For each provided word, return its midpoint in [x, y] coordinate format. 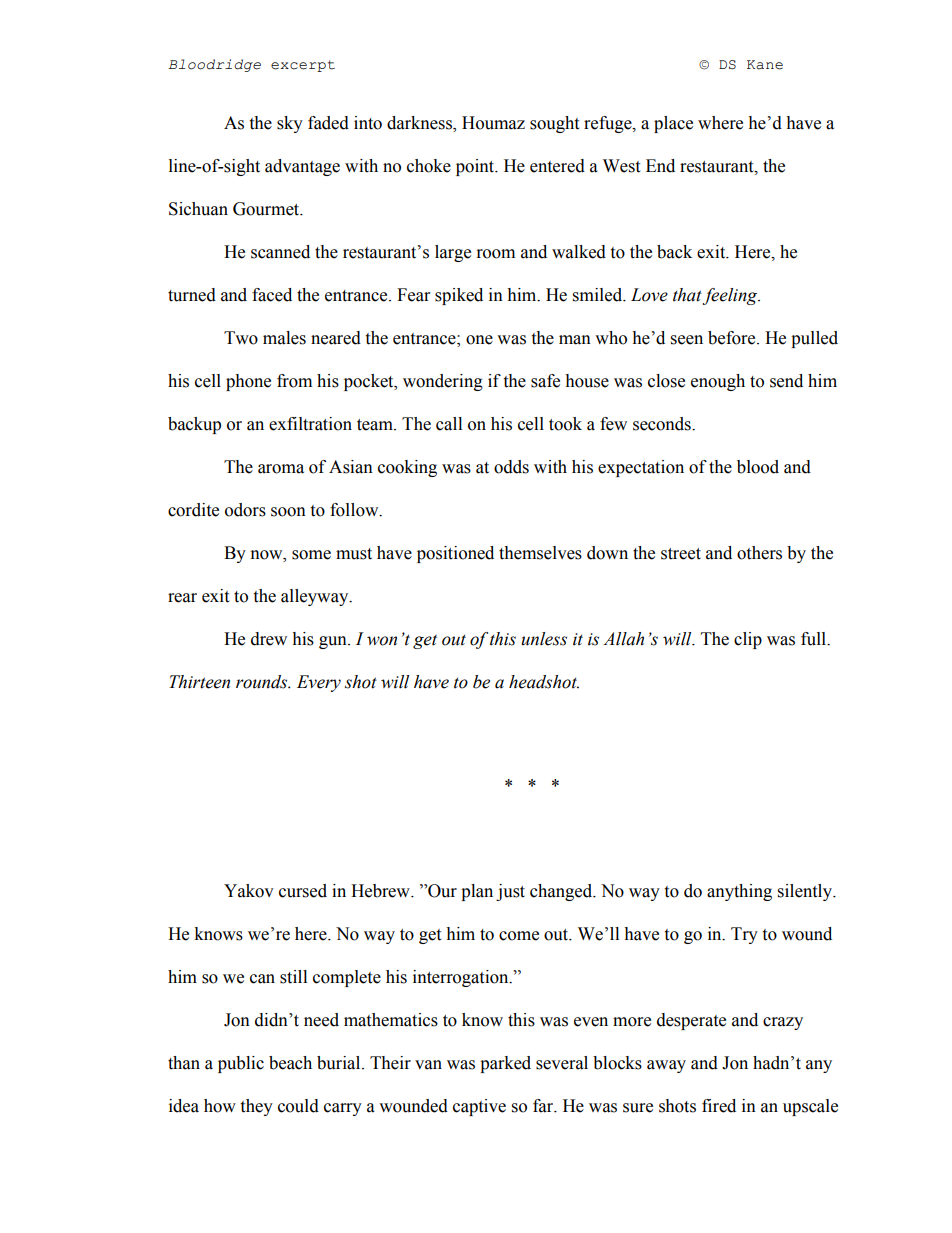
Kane [765, 65]
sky [290, 124]
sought [554, 124]
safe [545, 381]
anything [739, 892]
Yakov [249, 891]
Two [241, 338]
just [510, 892]
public [241, 1064]
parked [505, 1064]
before [733, 338]
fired [719, 1106]
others [759, 553]
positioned [455, 554]
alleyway [316, 597]
